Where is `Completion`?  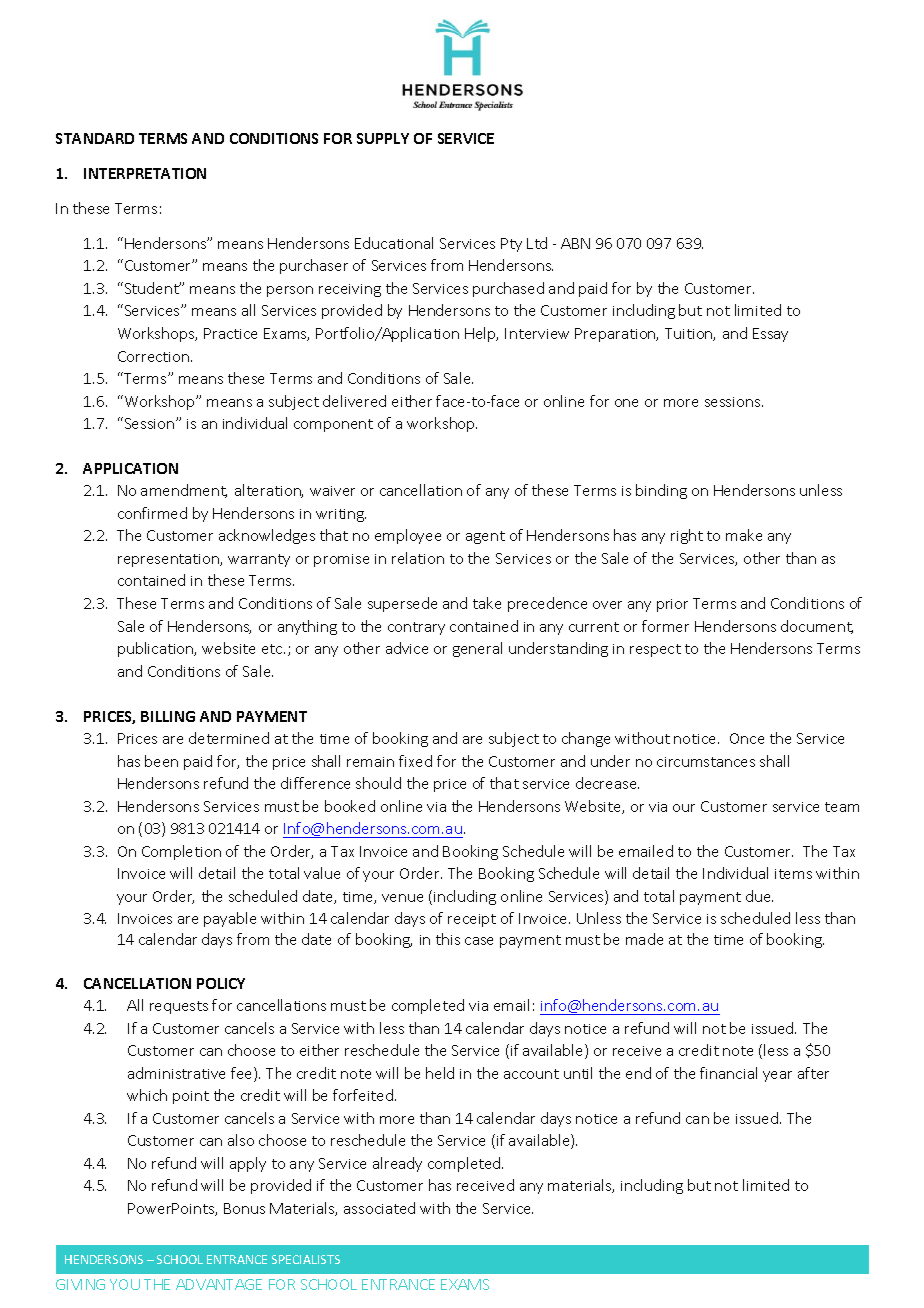
Completion is located at coordinates (181, 852).
